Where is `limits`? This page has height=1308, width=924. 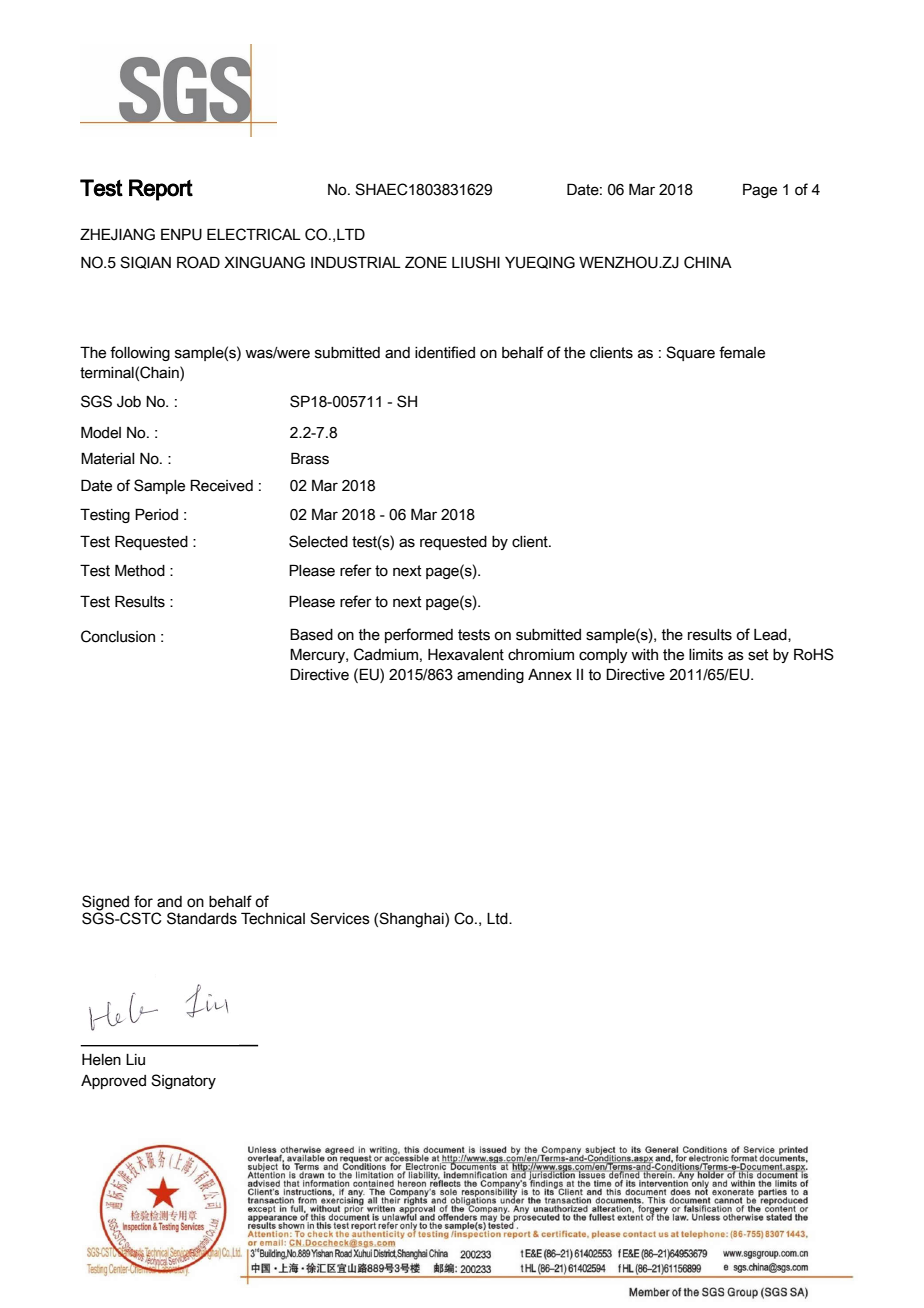
limits is located at coordinates (706, 655).
